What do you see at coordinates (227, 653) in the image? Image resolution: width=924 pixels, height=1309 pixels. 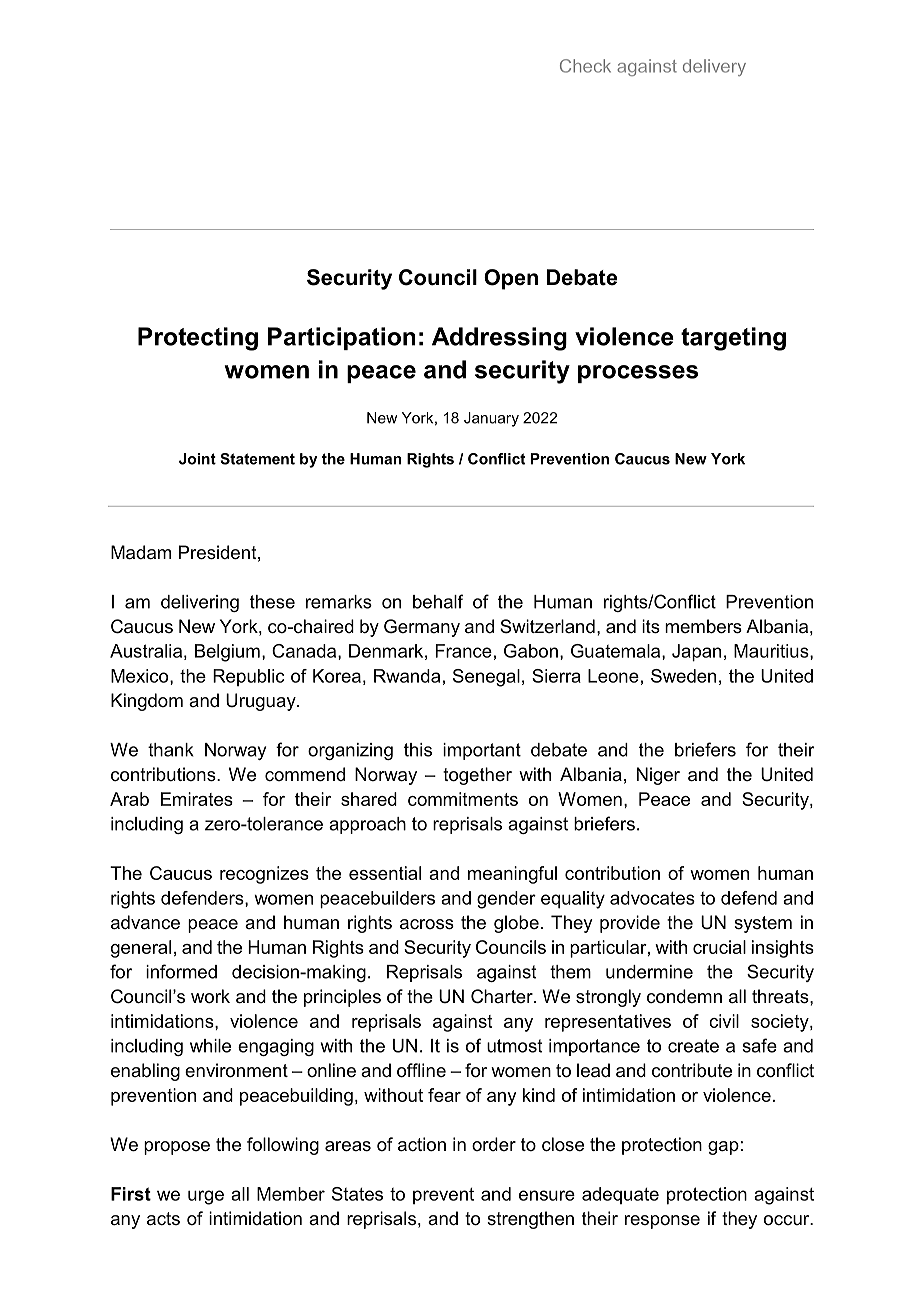 I see `Belgium` at bounding box center [227, 653].
